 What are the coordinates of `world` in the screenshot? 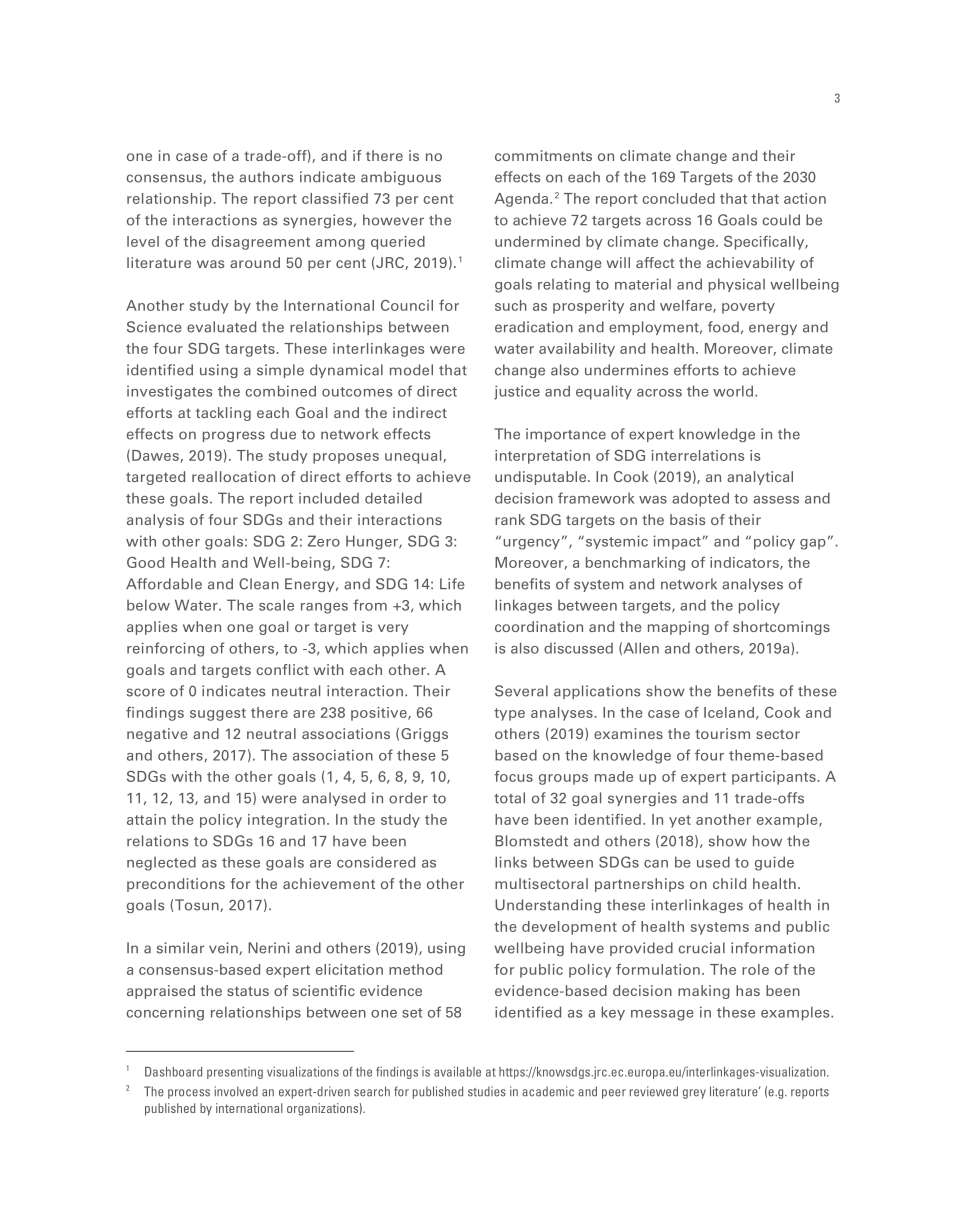 It's located at (734, 391).
